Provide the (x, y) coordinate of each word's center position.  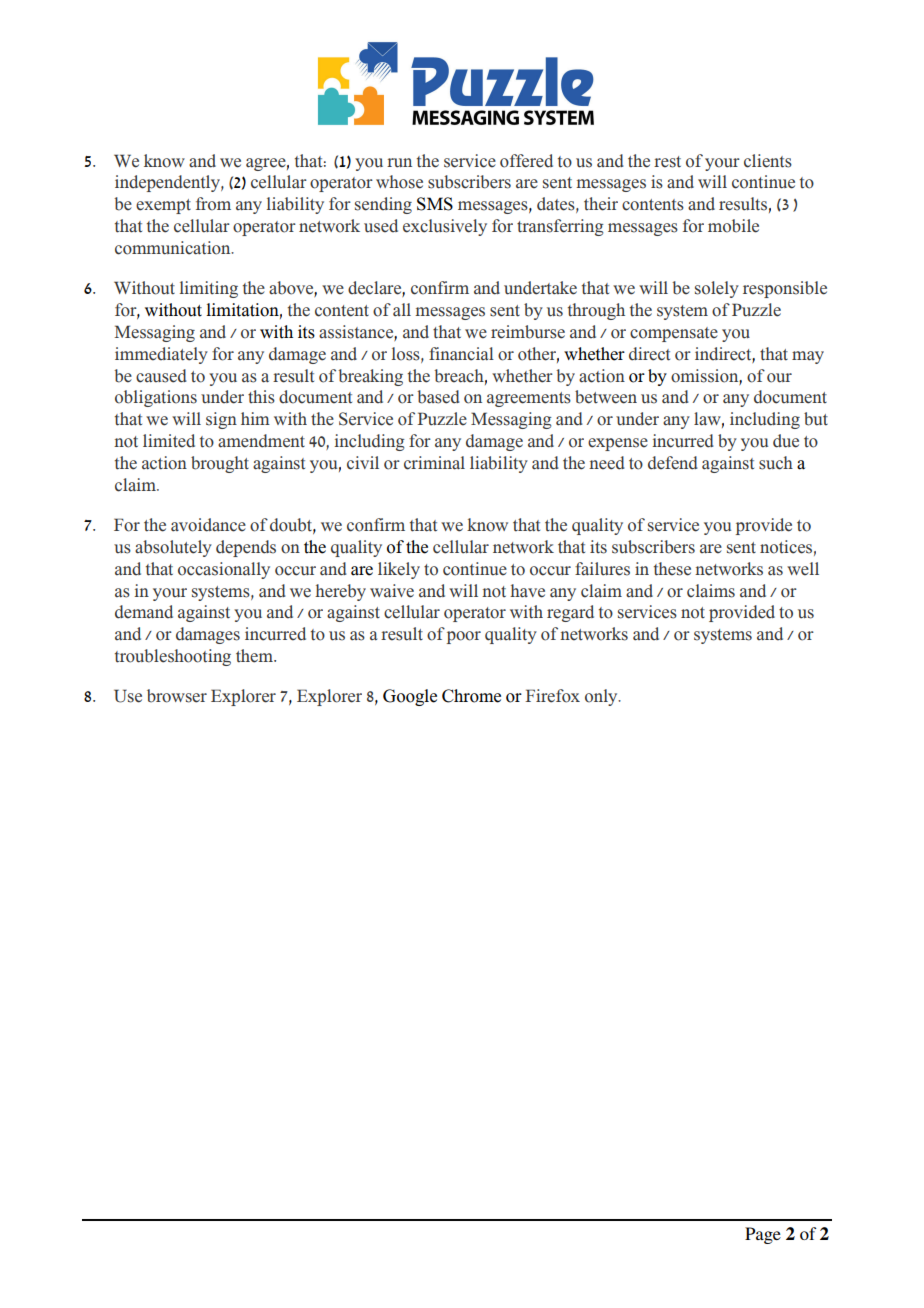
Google (410, 697)
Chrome (471, 696)
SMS (435, 204)
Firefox (552, 696)
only (602, 697)
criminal (434, 463)
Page (763, 1235)
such (776, 463)
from (213, 204)
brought (220, 464)
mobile (733, 226)
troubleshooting (173, 657)
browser (177, 696)
